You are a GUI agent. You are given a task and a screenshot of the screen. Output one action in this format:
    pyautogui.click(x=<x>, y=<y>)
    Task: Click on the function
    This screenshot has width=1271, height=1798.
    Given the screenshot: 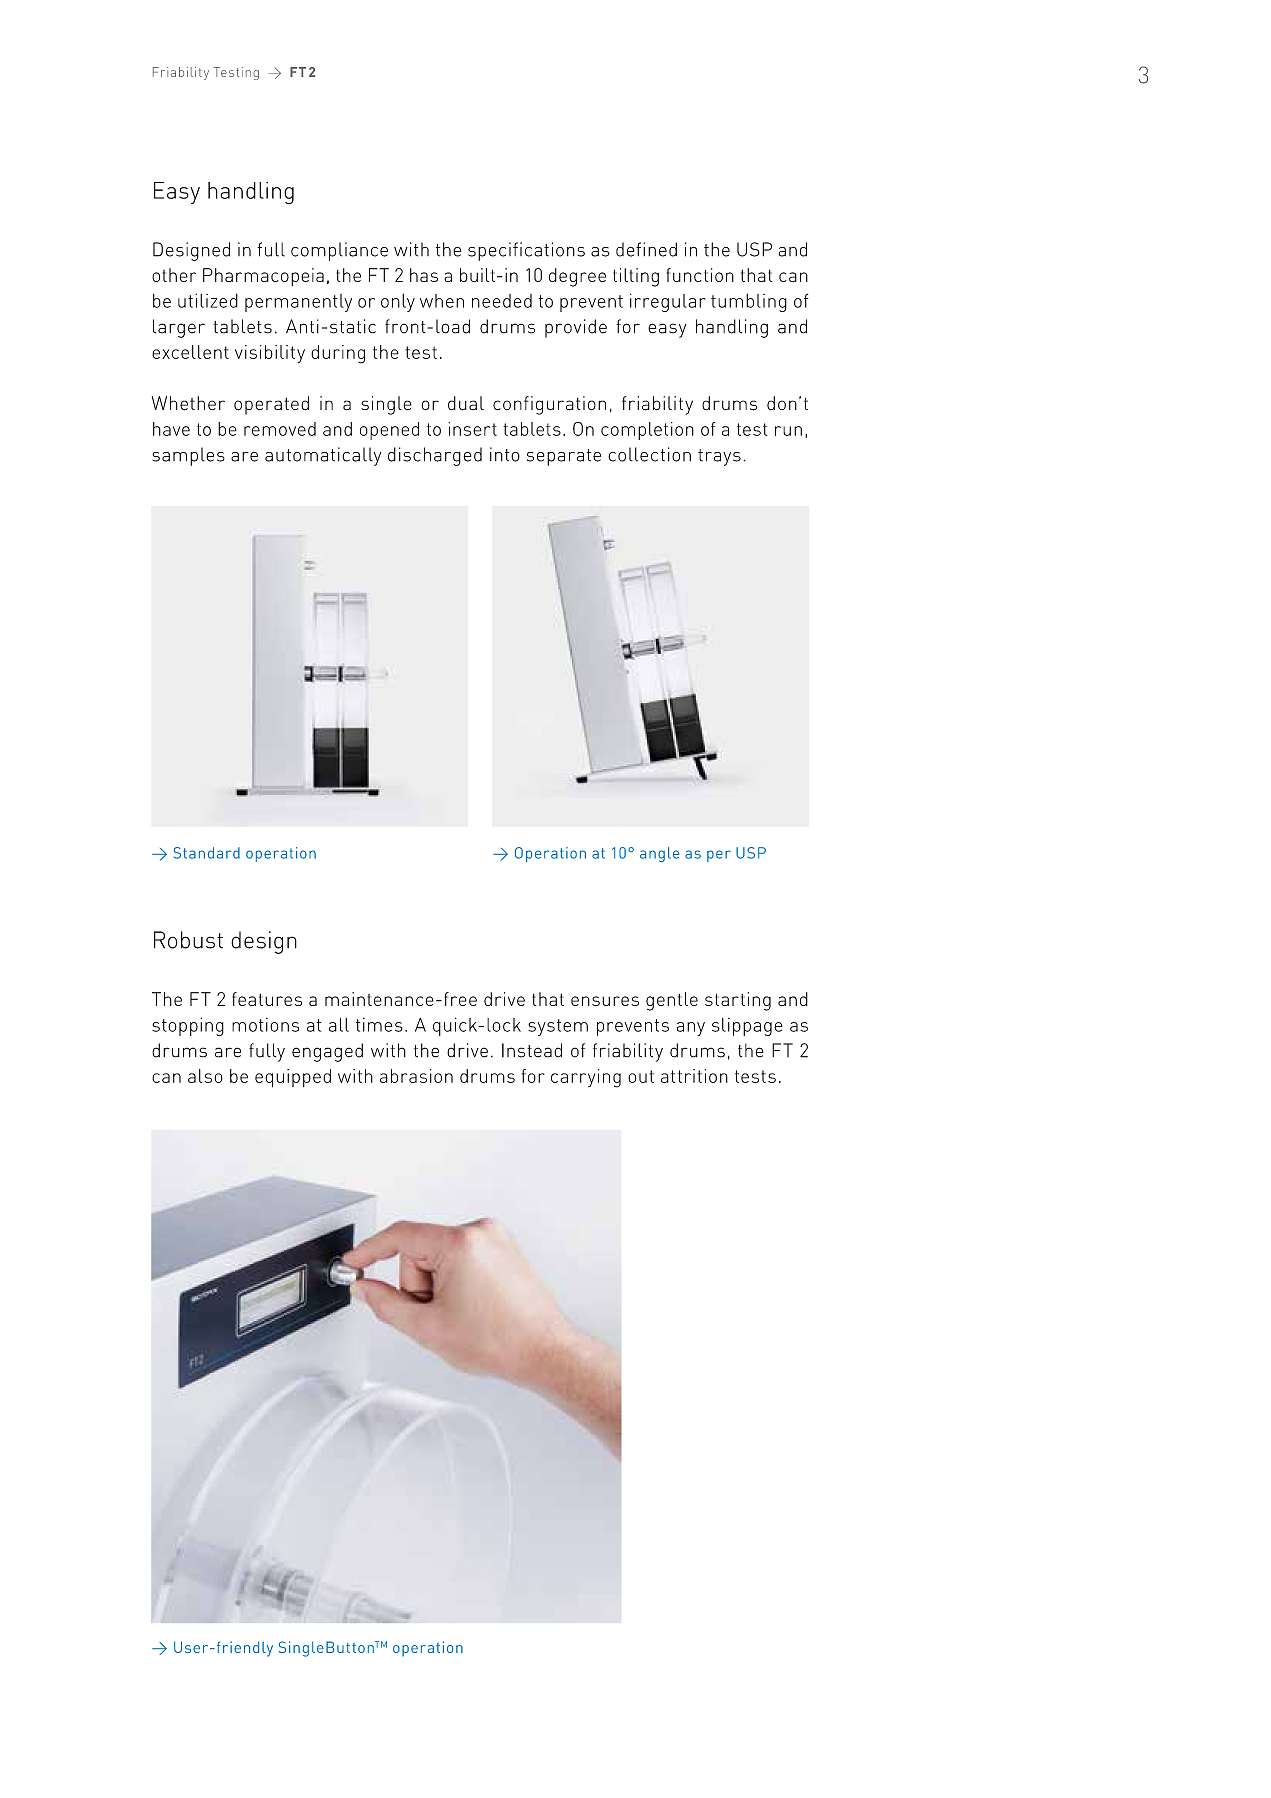 What is the action you would take?
    pyautogui.click(x=700, y=275)
